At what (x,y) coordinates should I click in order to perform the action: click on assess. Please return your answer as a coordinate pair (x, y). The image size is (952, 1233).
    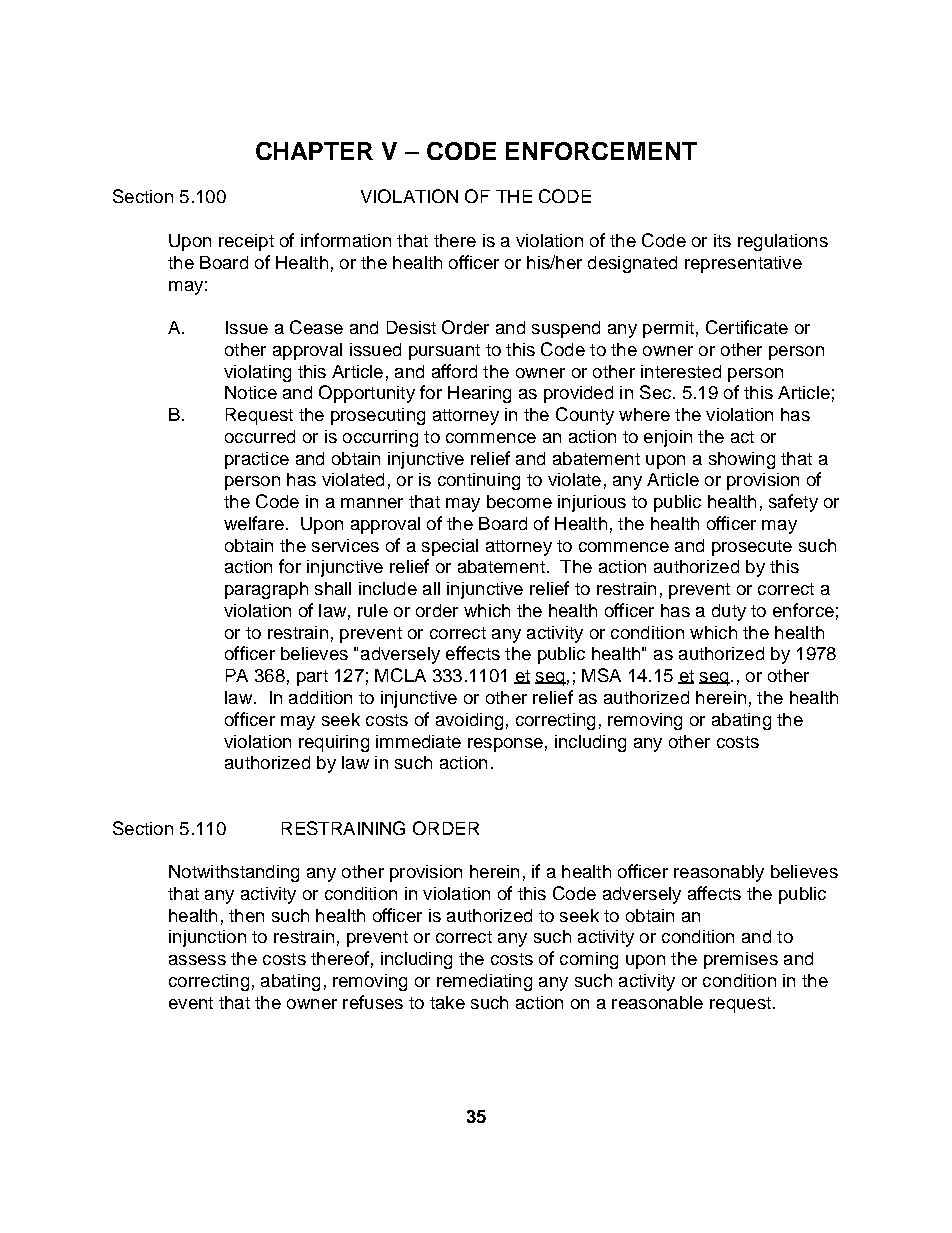
    Looking at the image, I should click on (197, 960).
